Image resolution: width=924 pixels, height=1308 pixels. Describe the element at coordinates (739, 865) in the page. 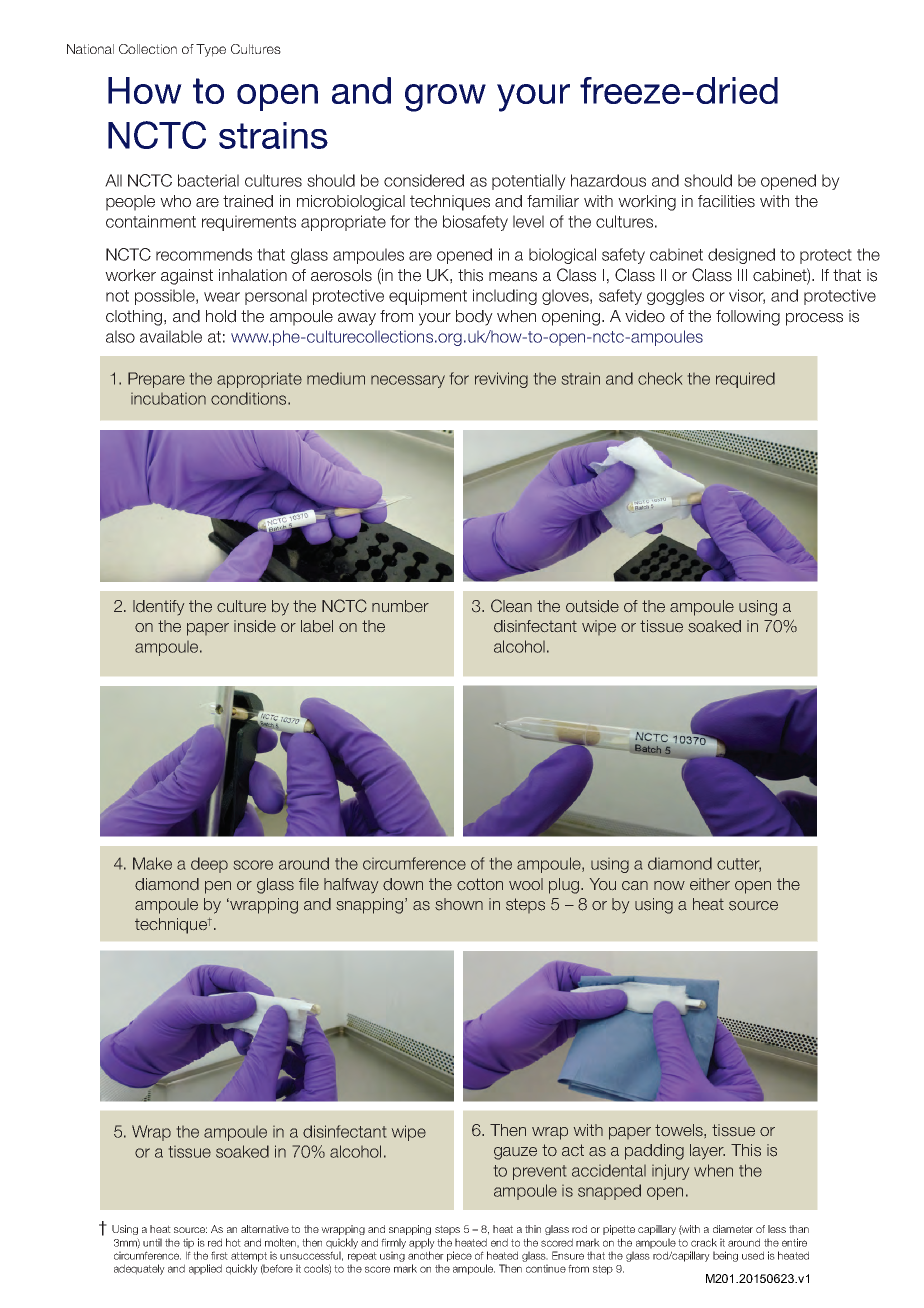

I see `cutter` at that location.
